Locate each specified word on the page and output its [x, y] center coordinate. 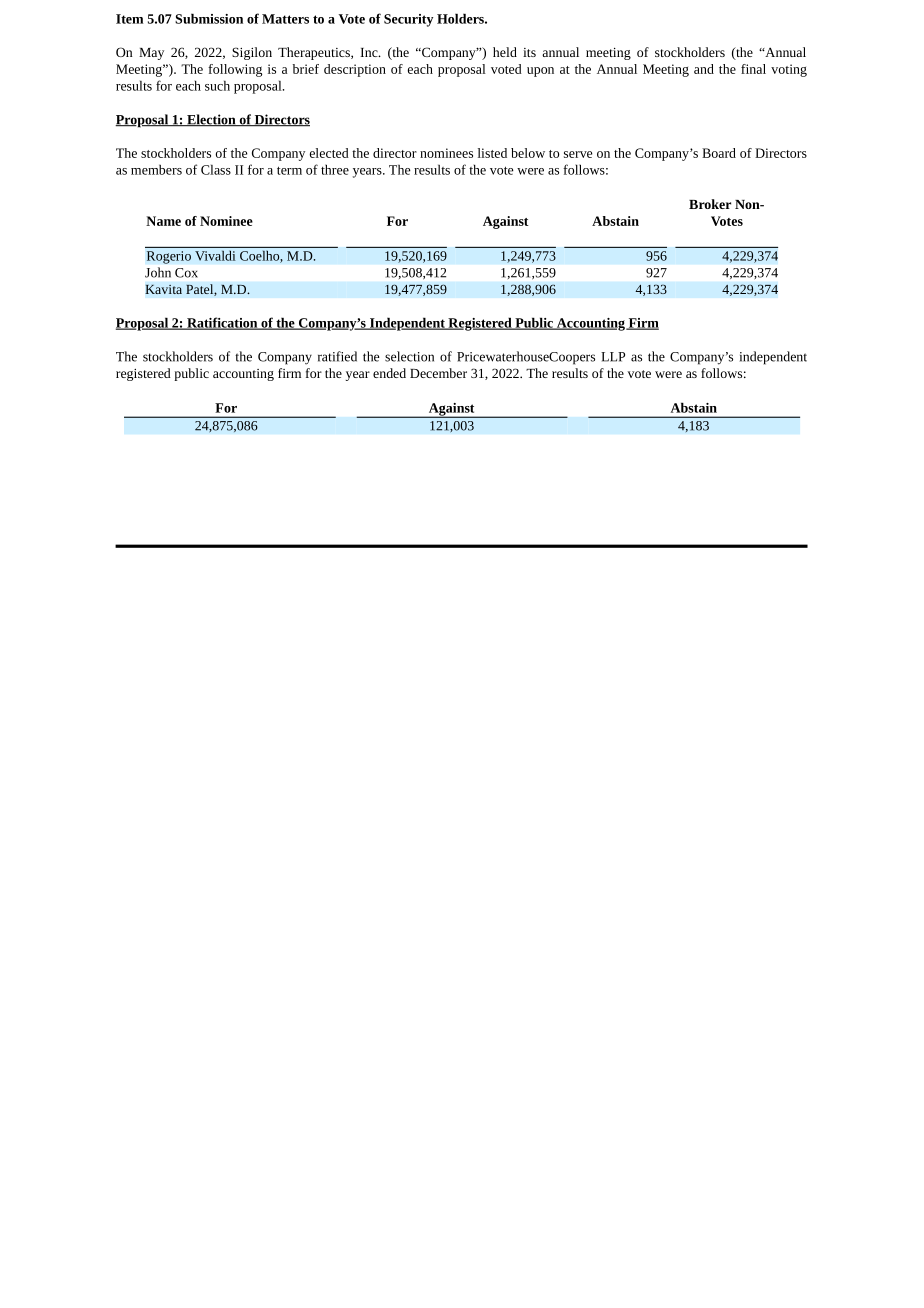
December [438, 373]
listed [492, 153]
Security [408, 20]
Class [216, 169]
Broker [710, 204]
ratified [337, 356]
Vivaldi [215, 256]
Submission [209, 18]
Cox [186, 273]
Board [719, 153]
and [704, 69]
